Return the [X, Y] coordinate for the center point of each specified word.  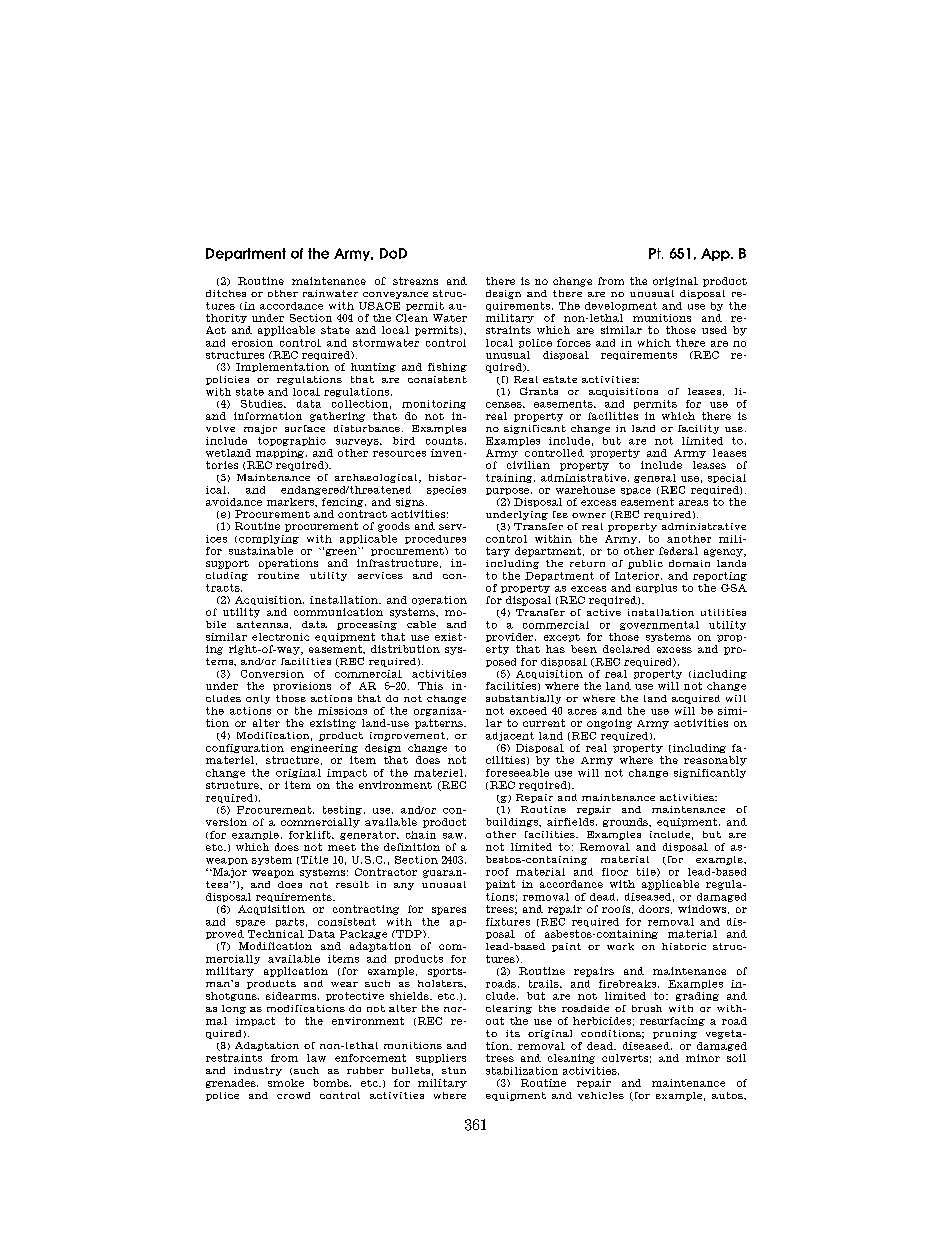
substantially [523, 699]
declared [626, 649]
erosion [252, 343]
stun [454, 1070]
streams [415, 281]
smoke [286, 1083]
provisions [302, 686]
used [714, 330]
